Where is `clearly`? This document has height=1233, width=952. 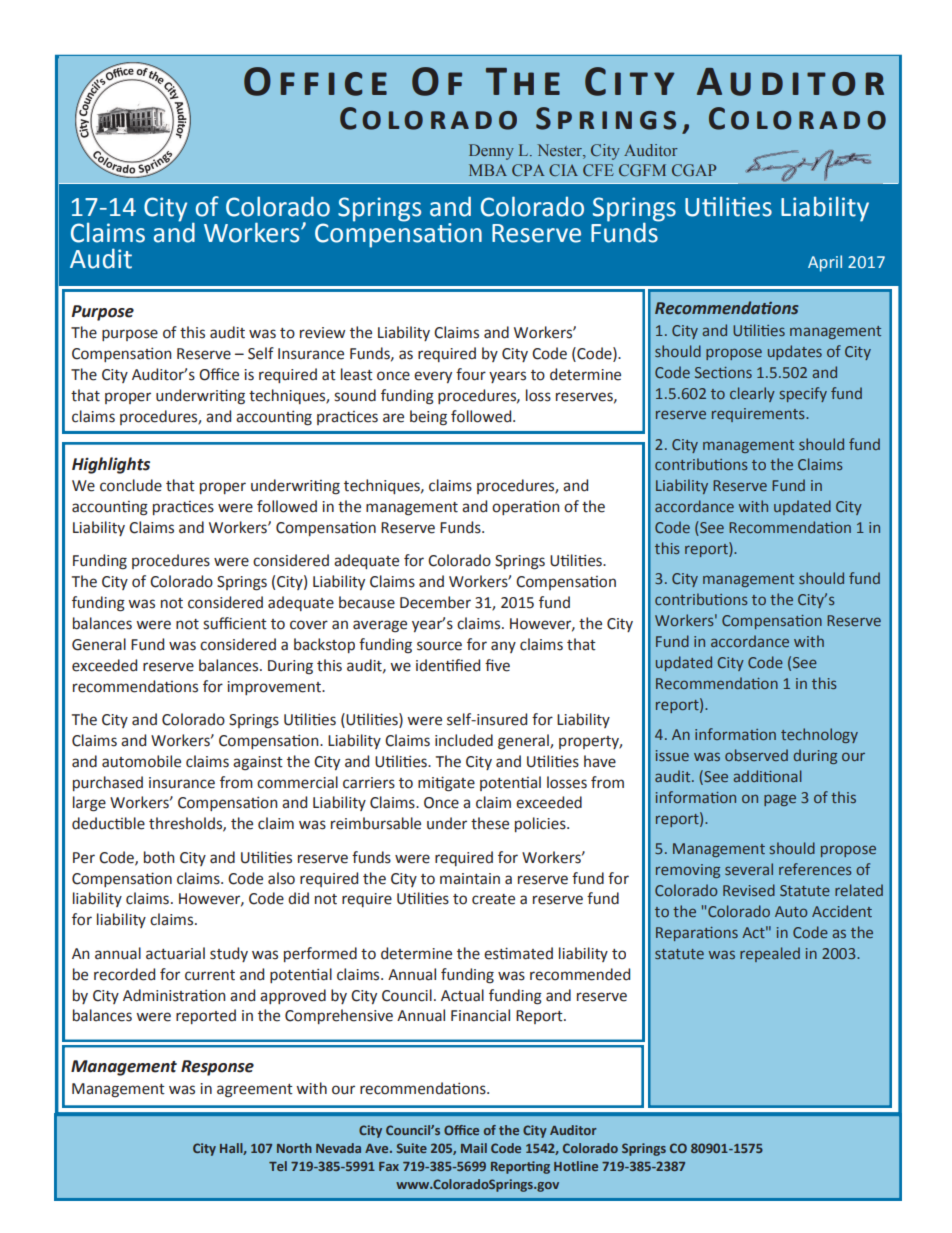
clearly is located at coordinates (752, 394).
